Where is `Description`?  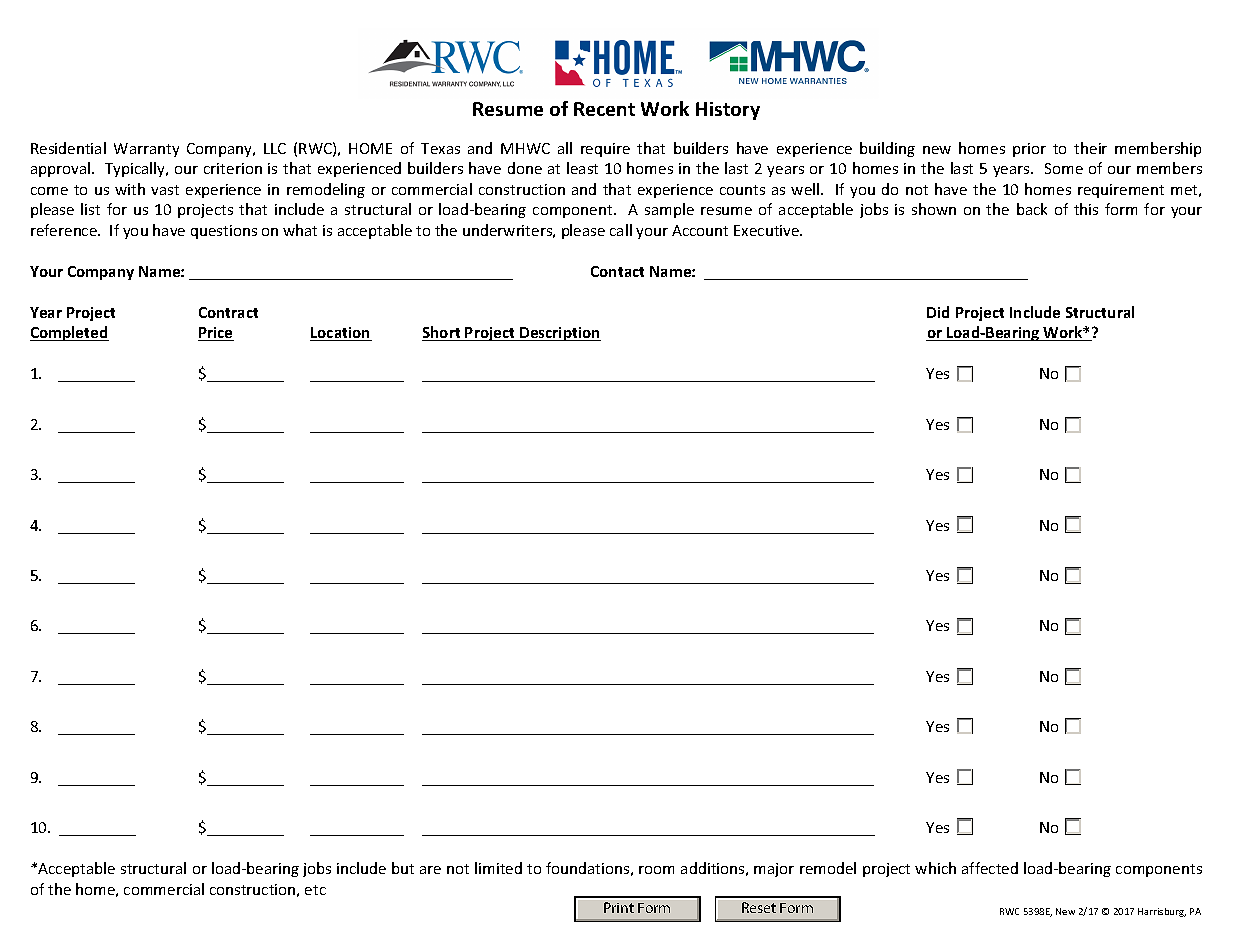 Description is located at coordinates (559, 334).
